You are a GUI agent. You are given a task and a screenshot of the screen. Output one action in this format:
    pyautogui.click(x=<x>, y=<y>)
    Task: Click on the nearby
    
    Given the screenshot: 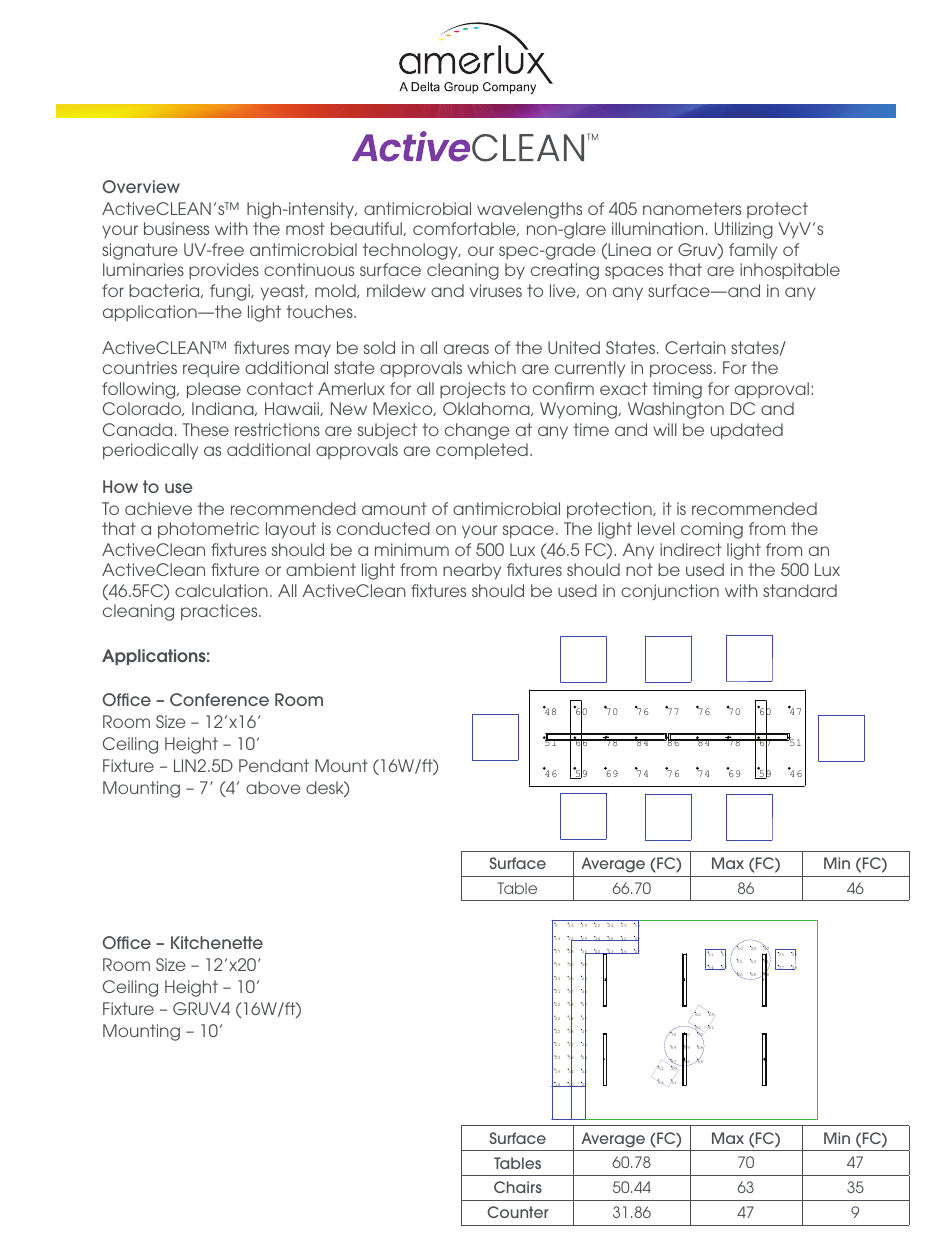 What is the action you would take?
    pyautogui.click(x=472, y=571)
